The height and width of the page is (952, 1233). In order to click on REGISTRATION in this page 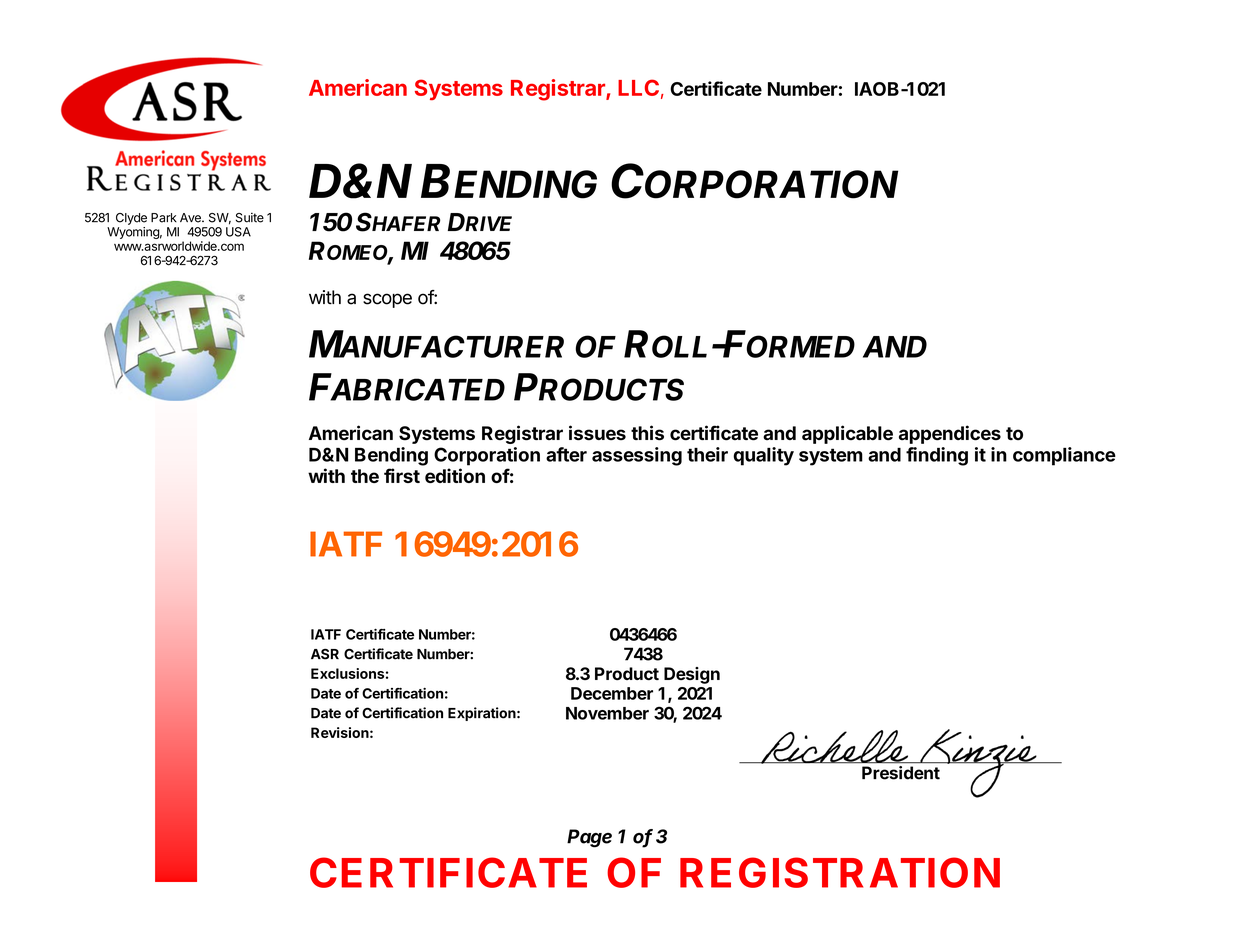, I will do `click(840, 872)`.
